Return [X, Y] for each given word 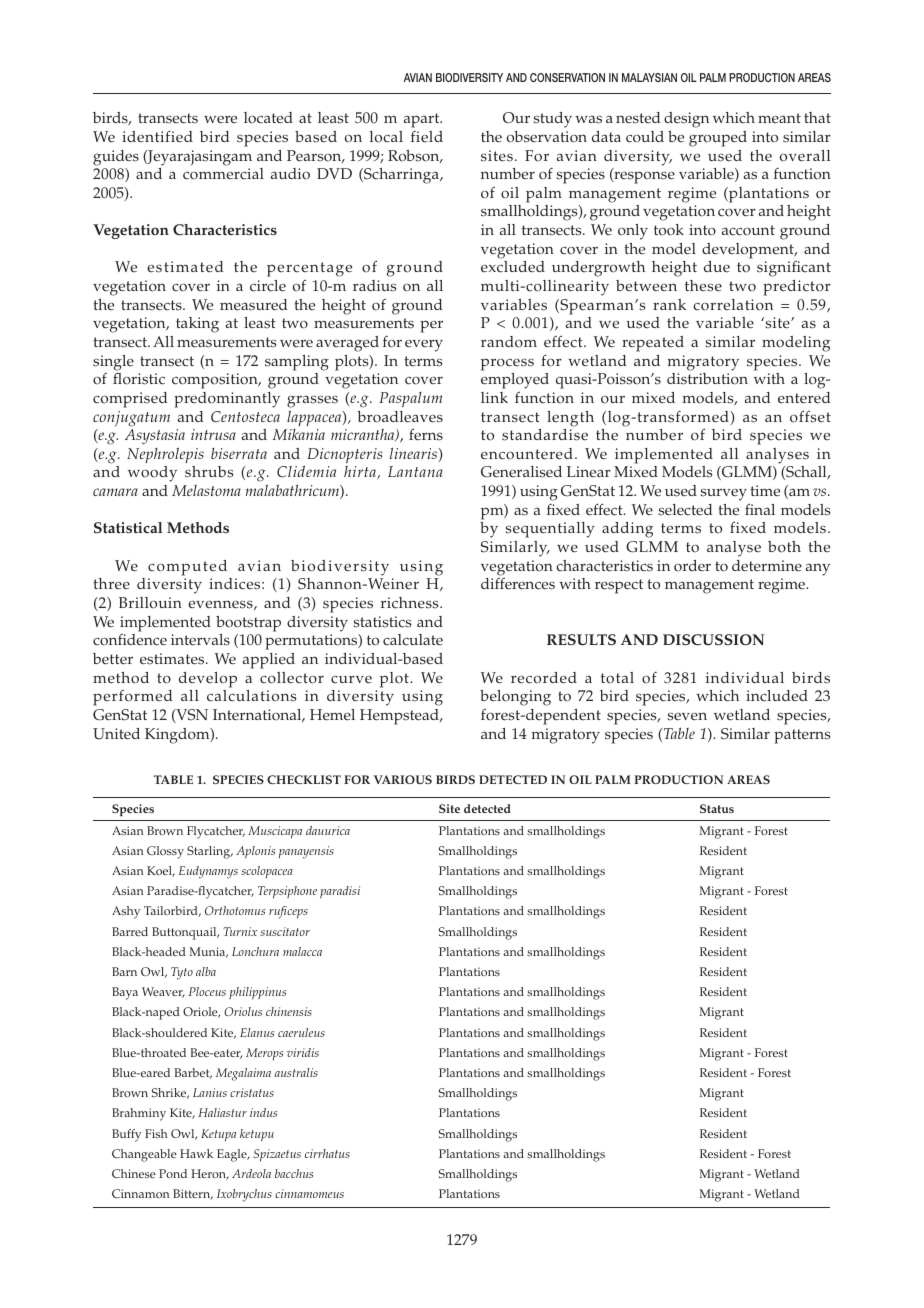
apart [423, 120]
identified [157, 136]
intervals [200, 640]
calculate [413, 640]
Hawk [196, 1153]
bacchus [294, 1173]
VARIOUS [402, 779]
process [507, 364]
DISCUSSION [714, 640]
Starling [210, 852]
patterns [802, 736]
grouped [718, 139]
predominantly [227, 400]
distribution [707, 379]
